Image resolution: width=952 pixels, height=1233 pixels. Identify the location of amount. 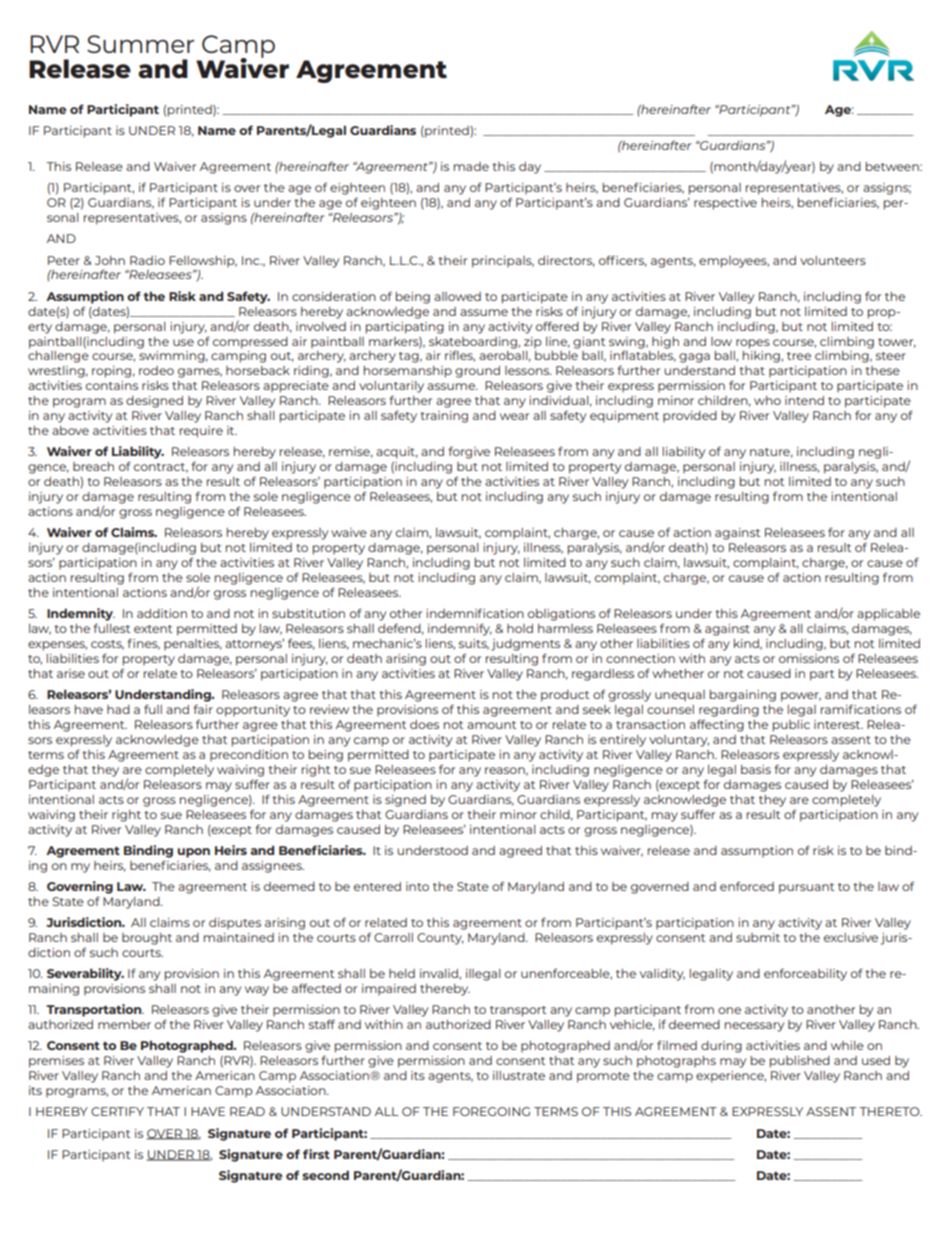
(492, 725).
